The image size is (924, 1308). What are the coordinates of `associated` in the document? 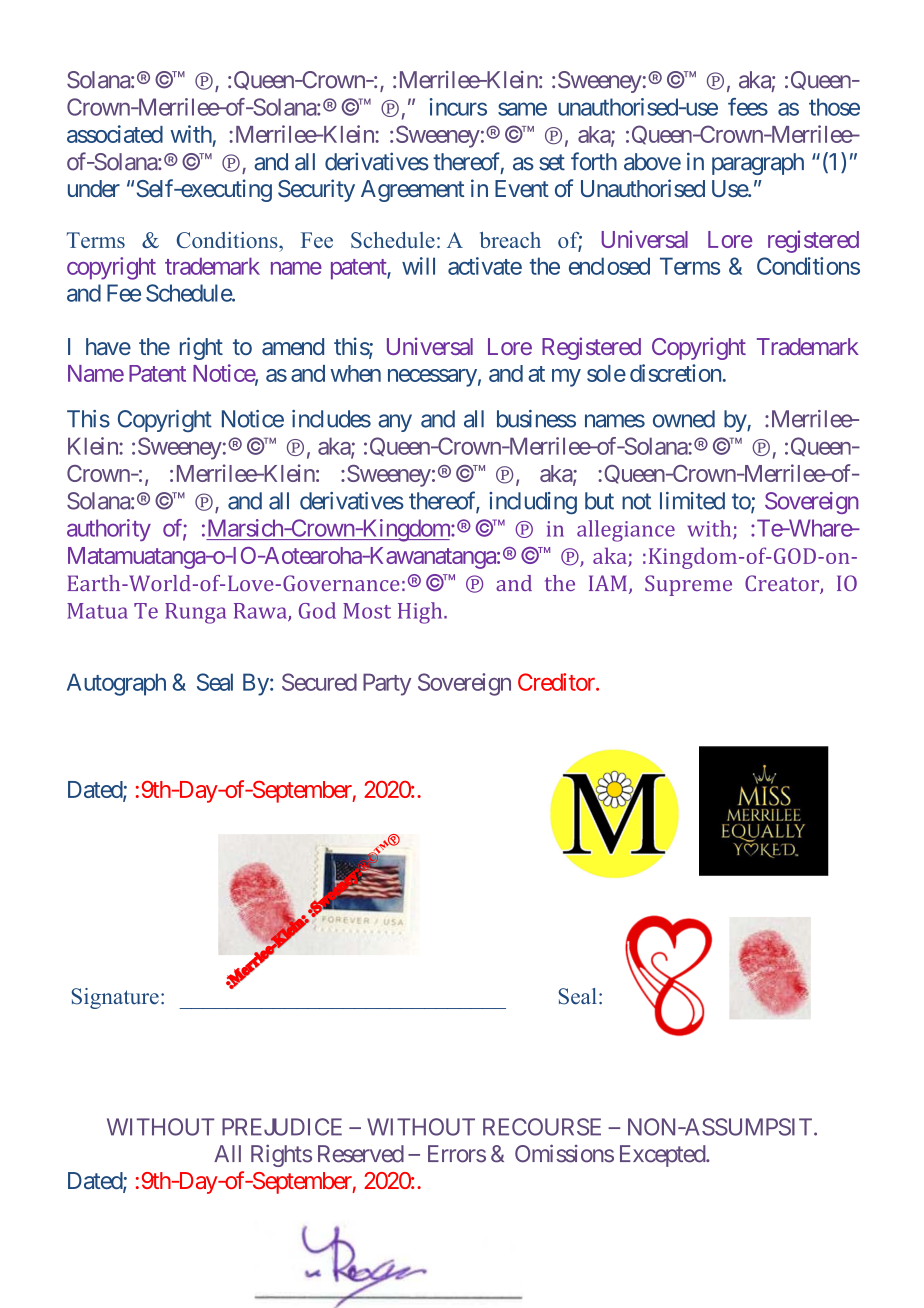 It's located at (115, 134).
